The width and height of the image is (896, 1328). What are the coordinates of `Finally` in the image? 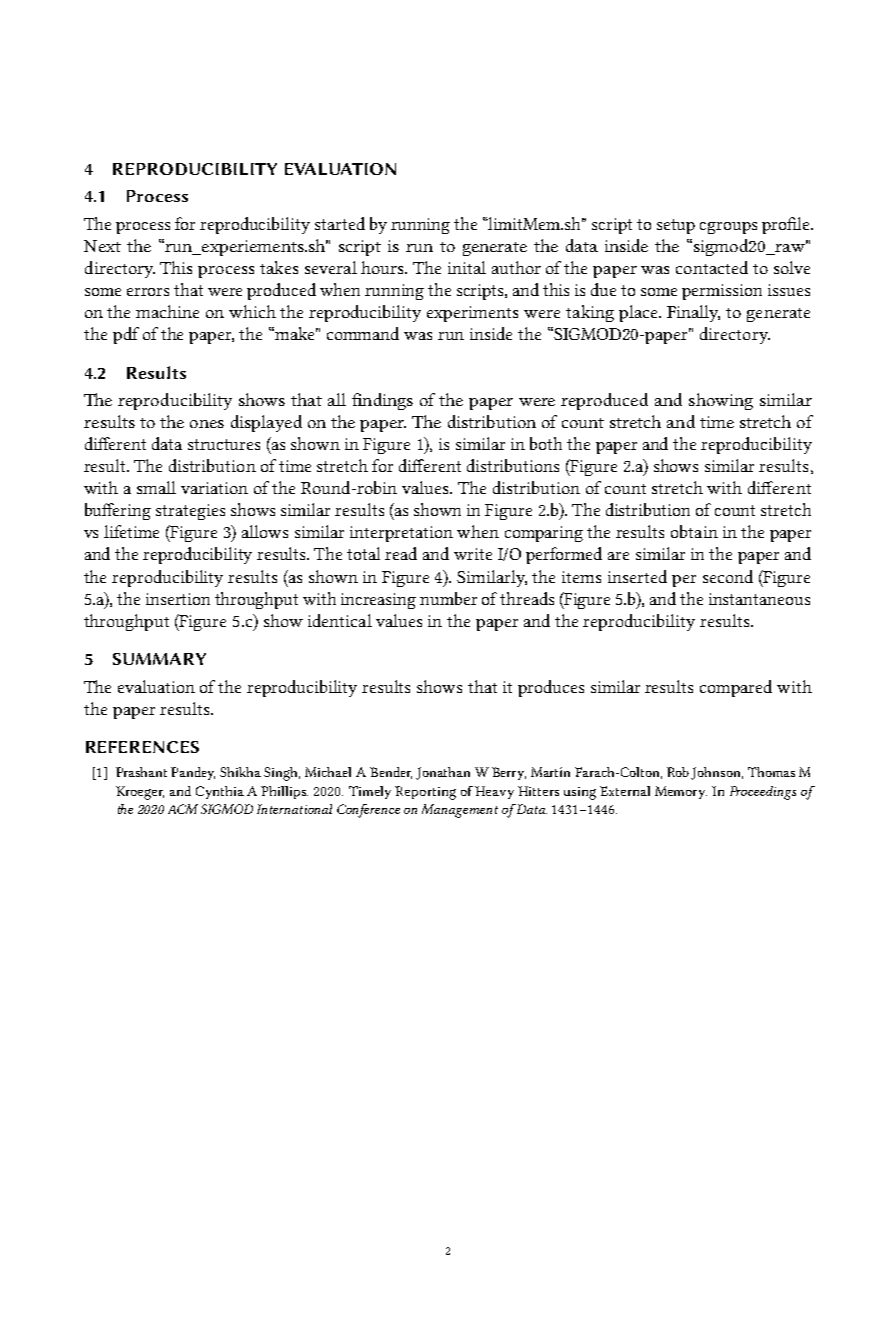 It's located at (693, 313).
